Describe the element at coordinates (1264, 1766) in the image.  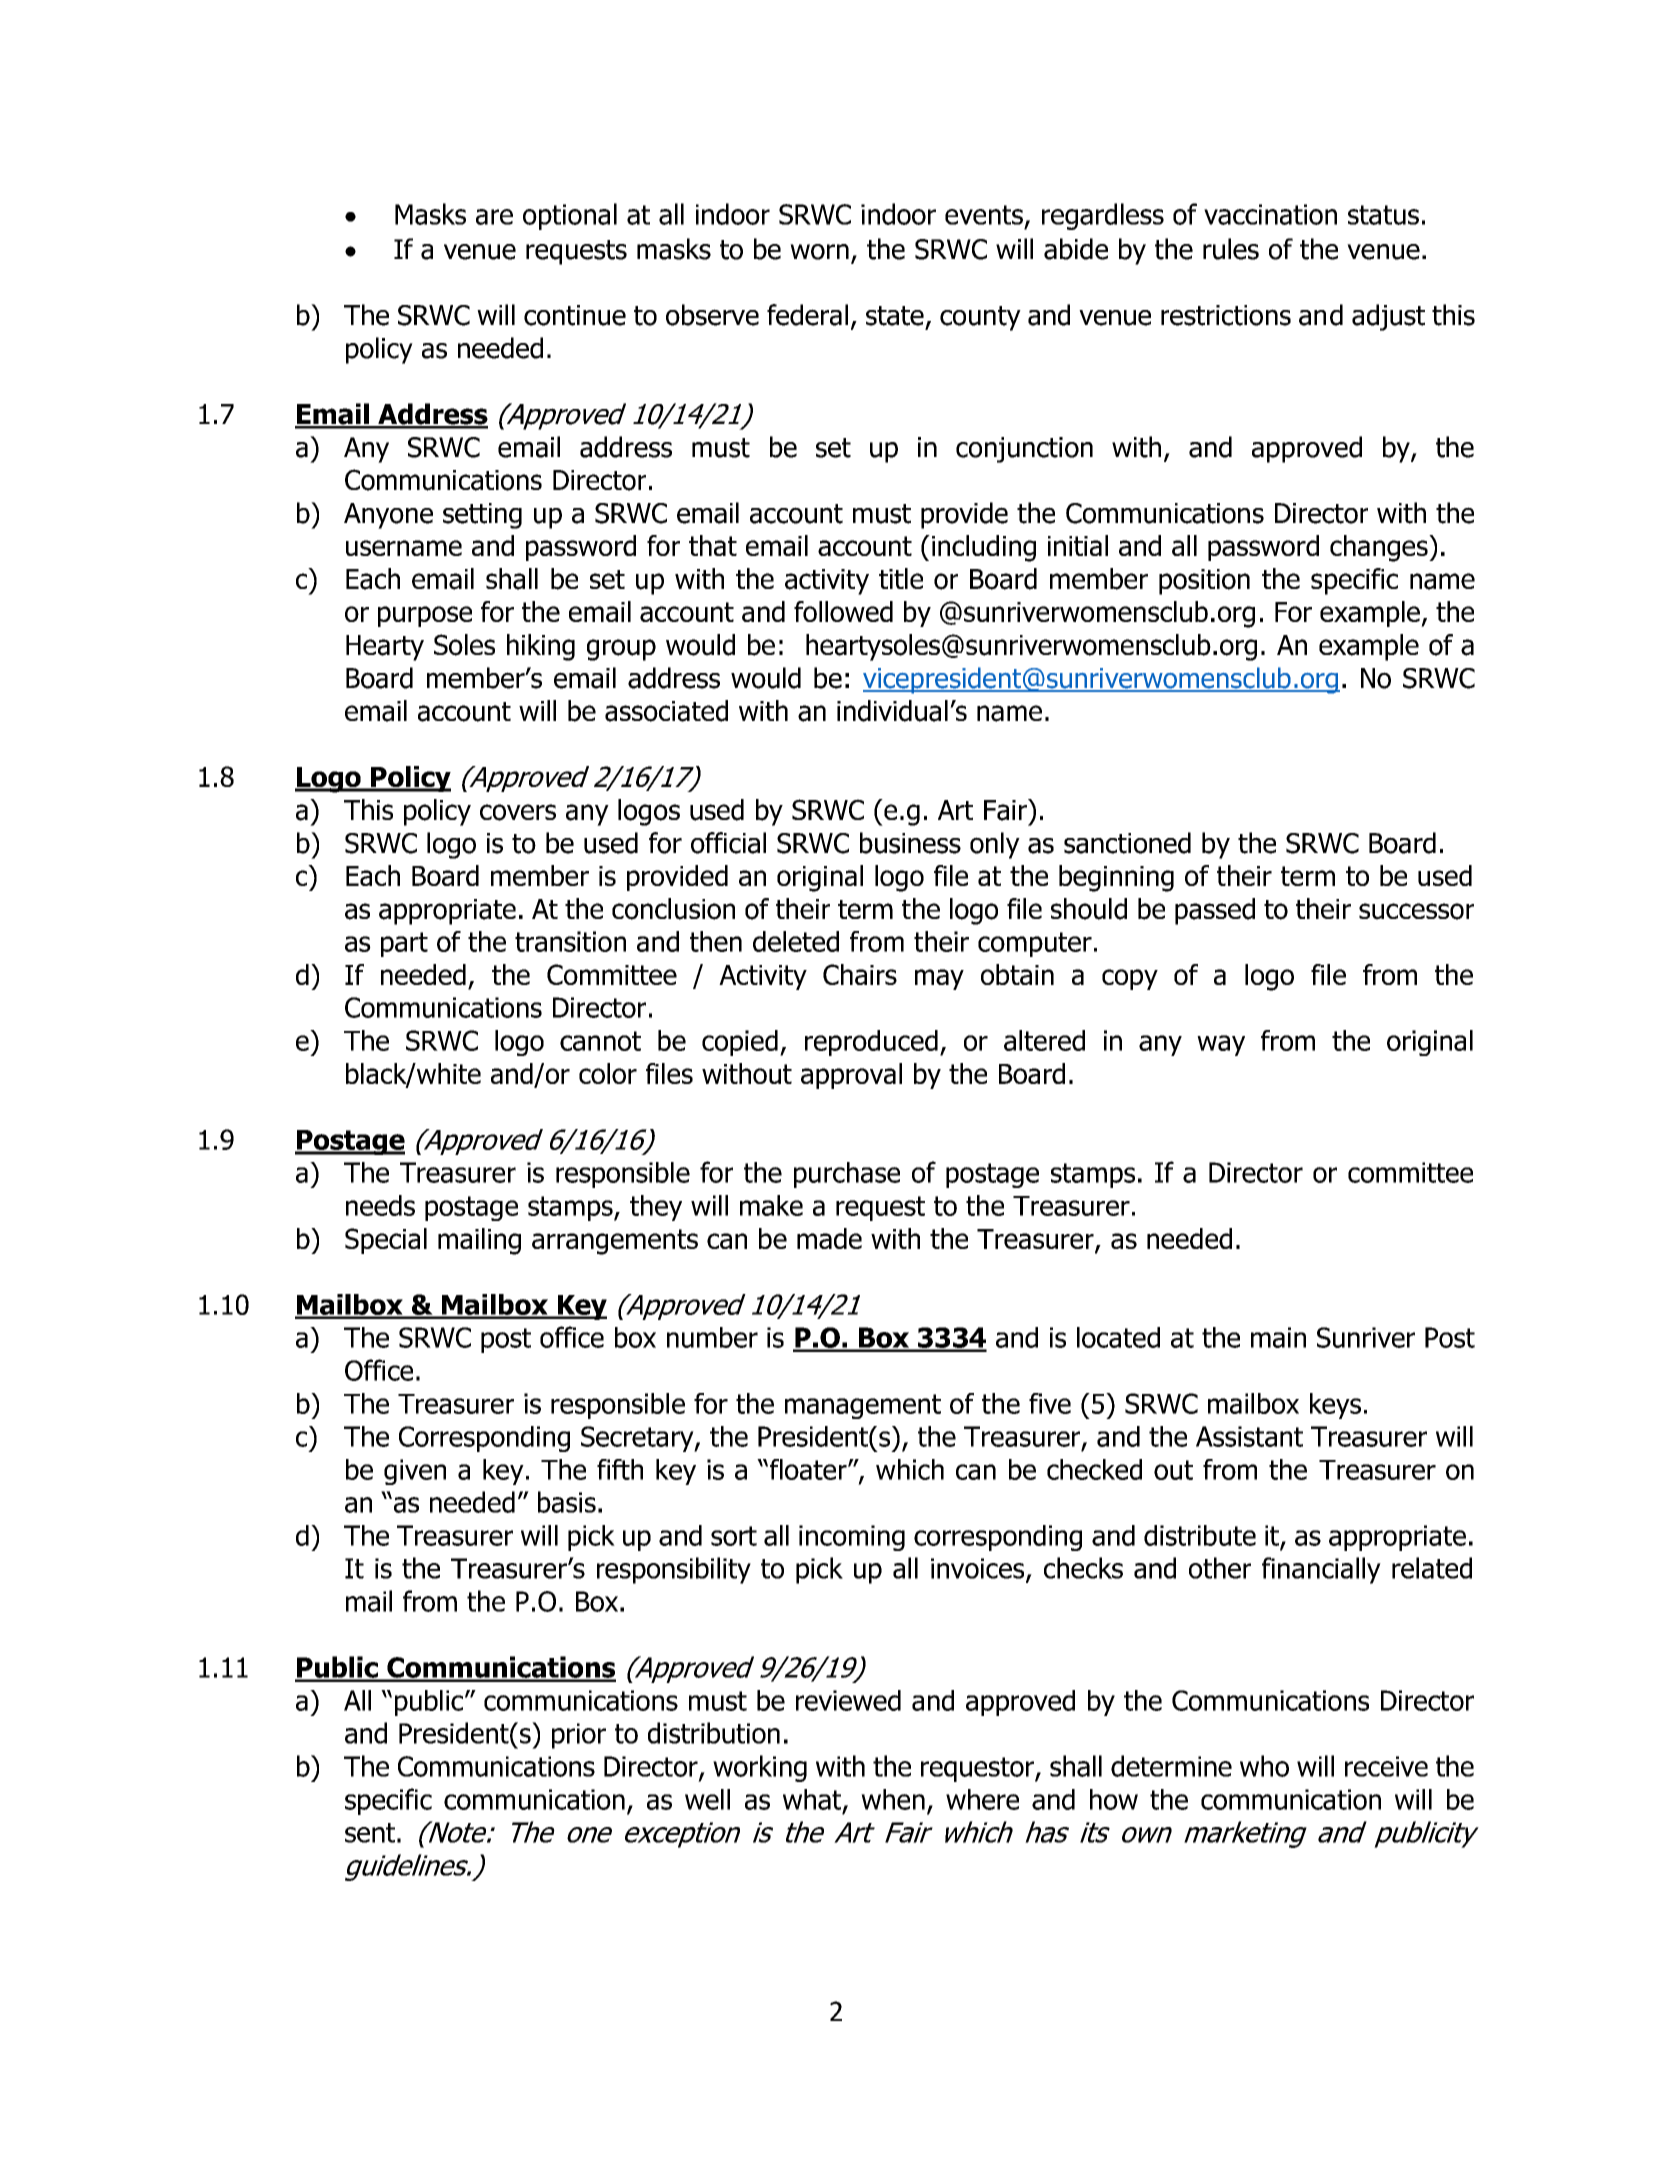
I see `who` at that location.
